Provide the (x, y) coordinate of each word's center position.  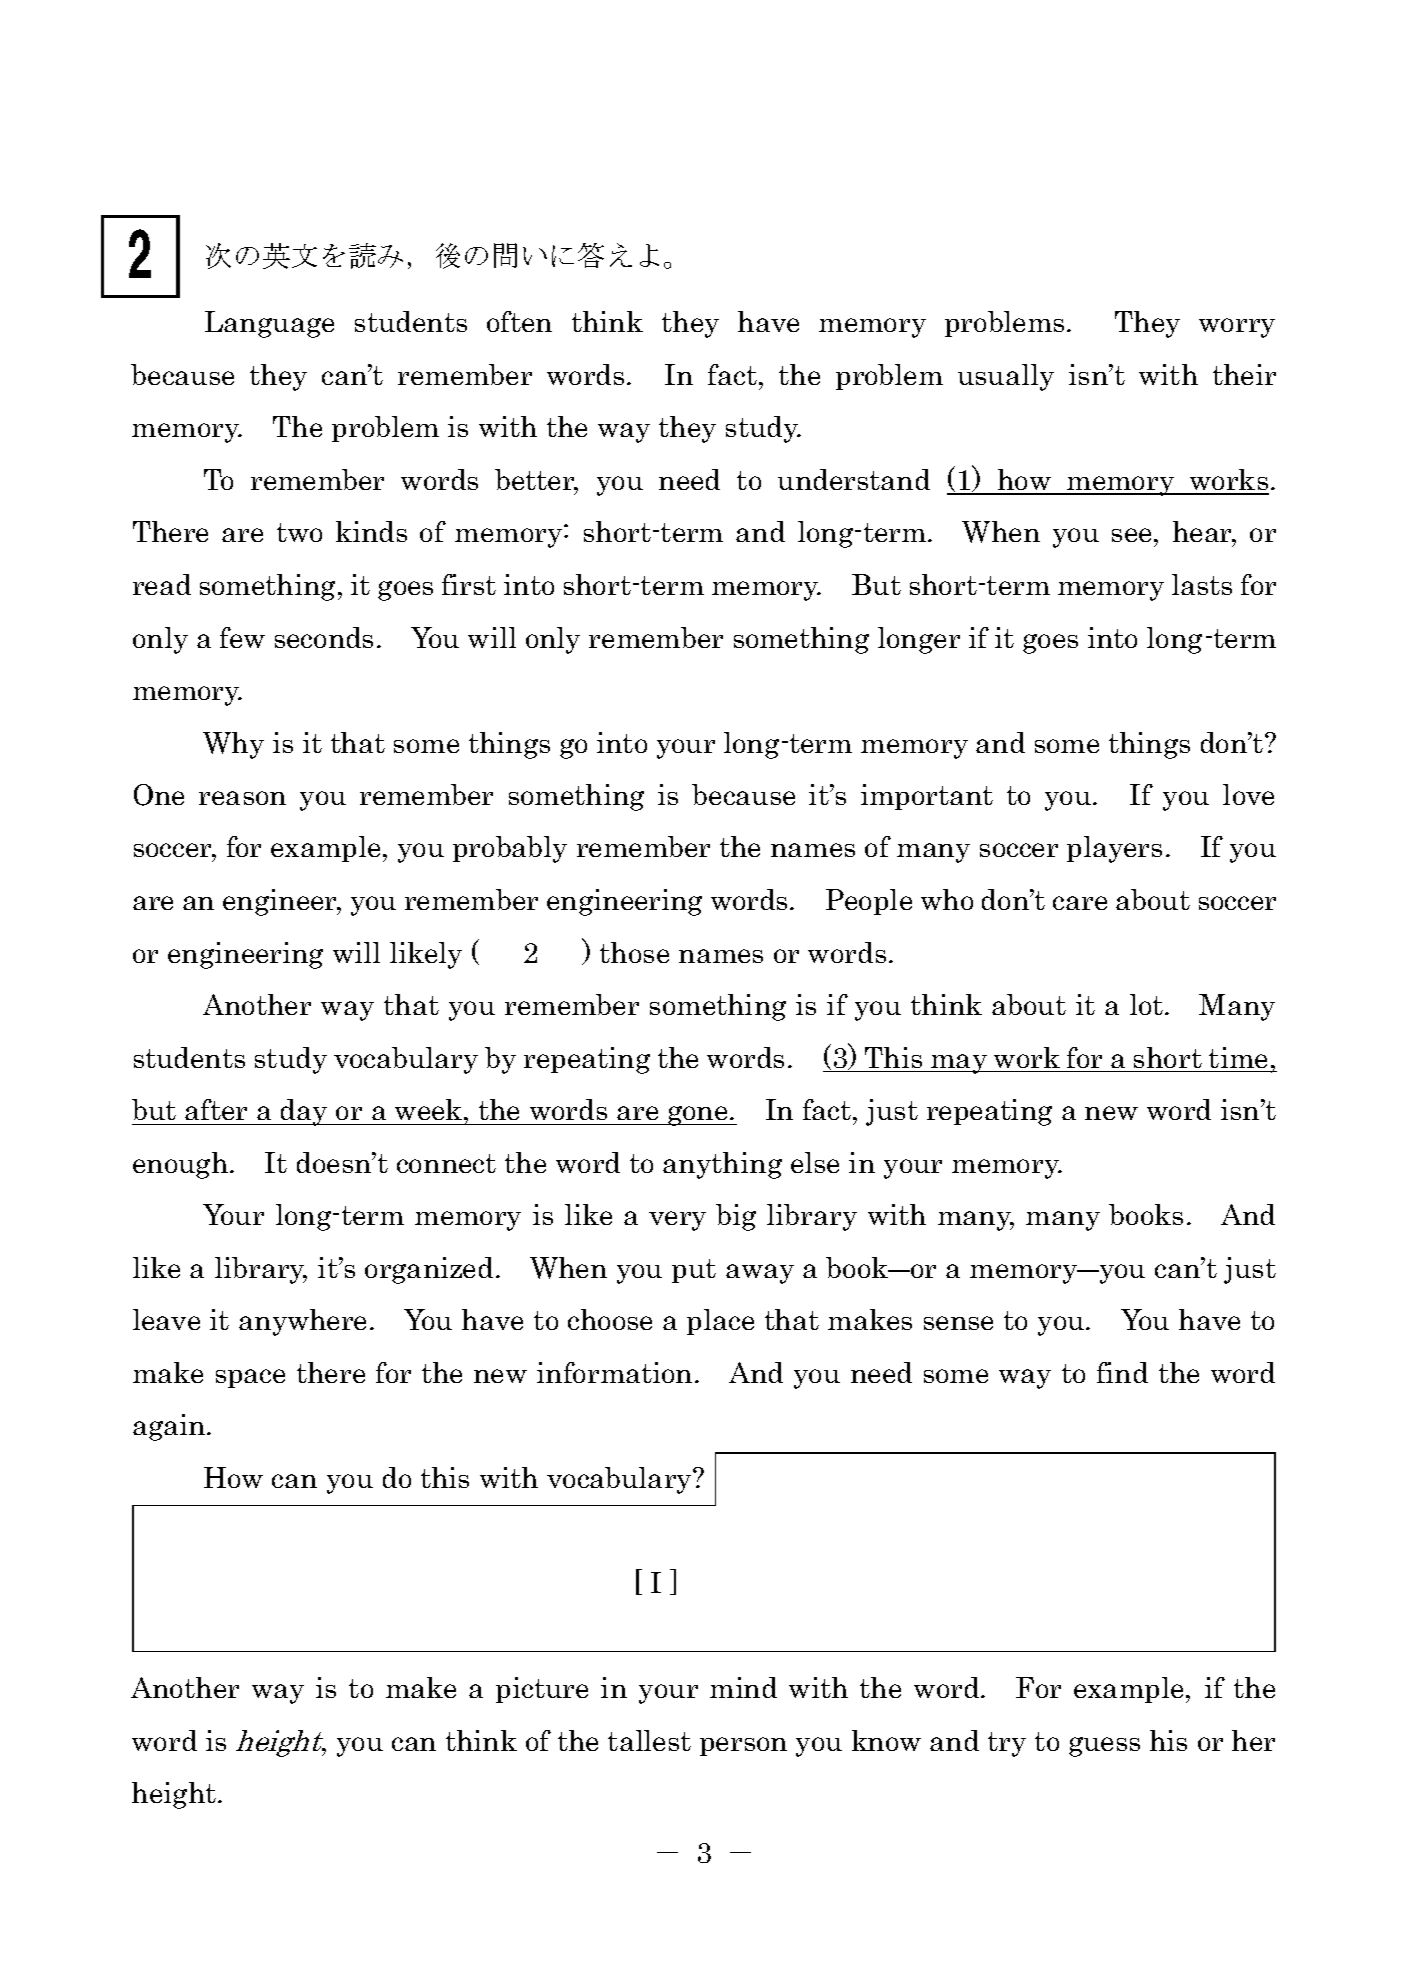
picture (542, 1690)
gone (698, 1116)
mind (743, 1687)
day (304, 1112)
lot (1148, 1004)
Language (269, 324)
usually (1006, 377)
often (519, 321)
